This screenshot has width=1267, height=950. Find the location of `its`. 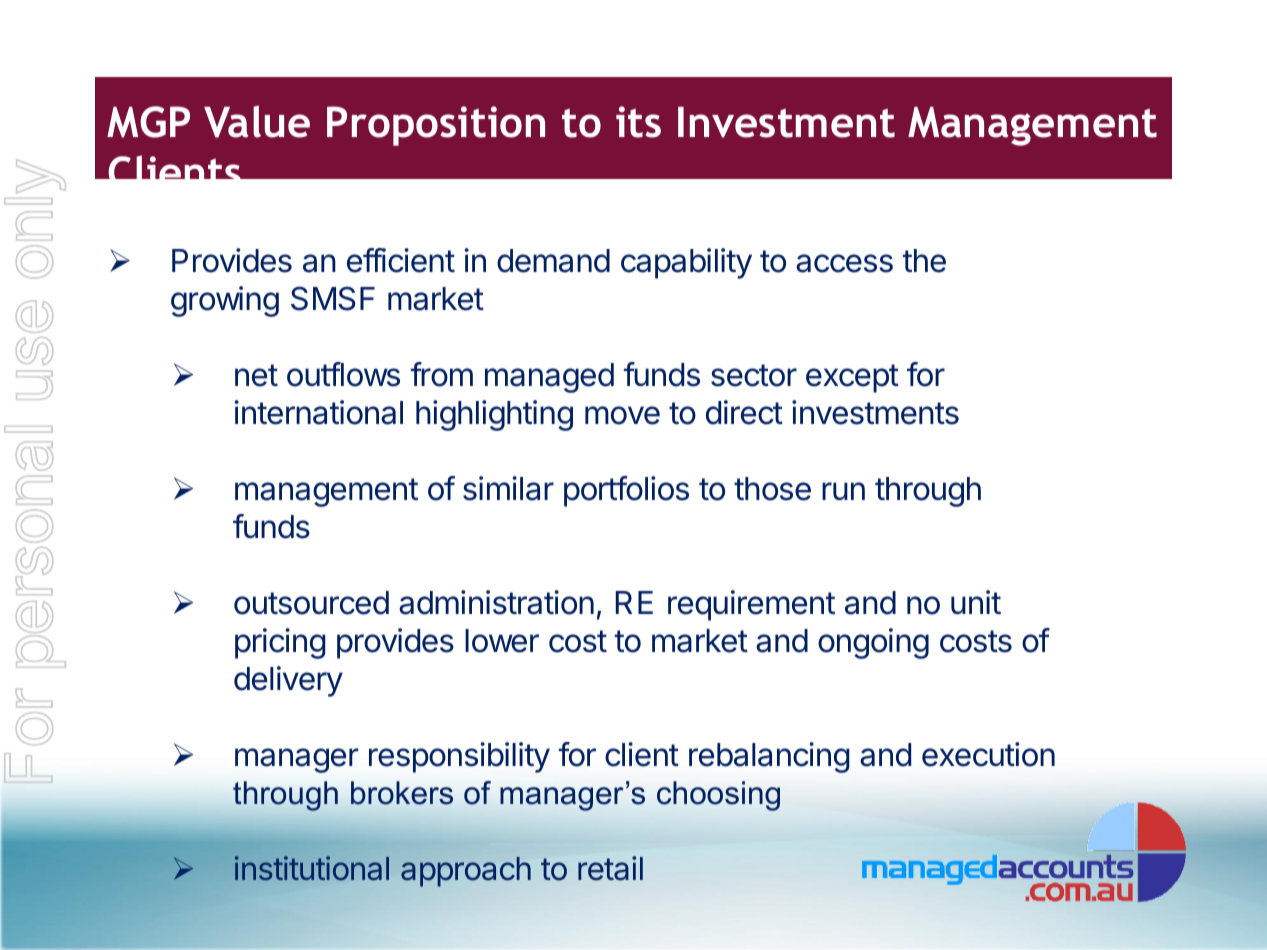

its is located at coordinates (638, 122).
